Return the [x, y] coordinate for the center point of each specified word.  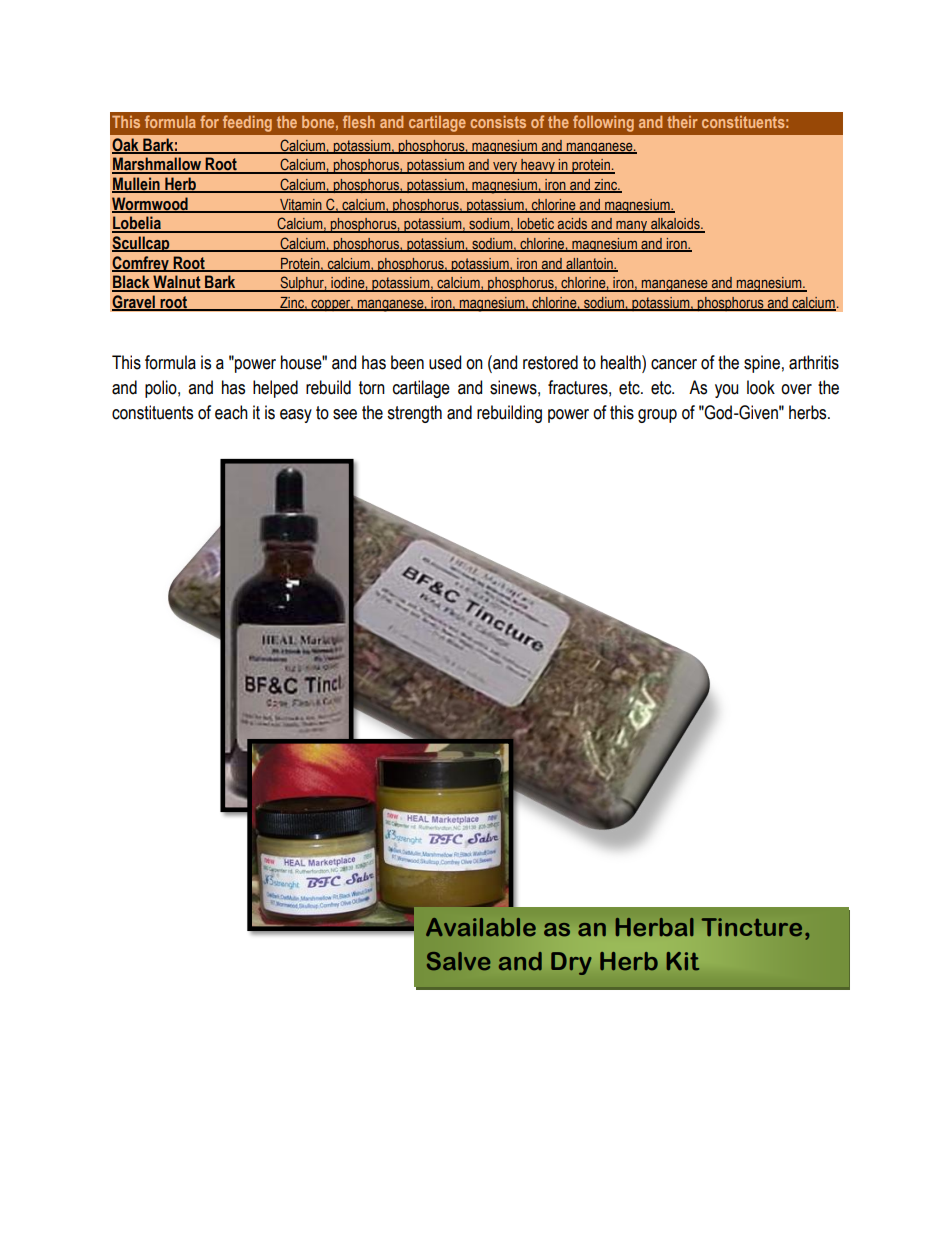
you [726, 391]
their [682, 122]
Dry [571, 963]
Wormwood [151, 204]
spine [762, 364]
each [231, 412]
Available [481, 927]
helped [275, 389]
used [445, 362]
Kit [683, 961]
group [657, 416]
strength [414, 414]
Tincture [752, 927]
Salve [458, 961]
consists [498, 122]
